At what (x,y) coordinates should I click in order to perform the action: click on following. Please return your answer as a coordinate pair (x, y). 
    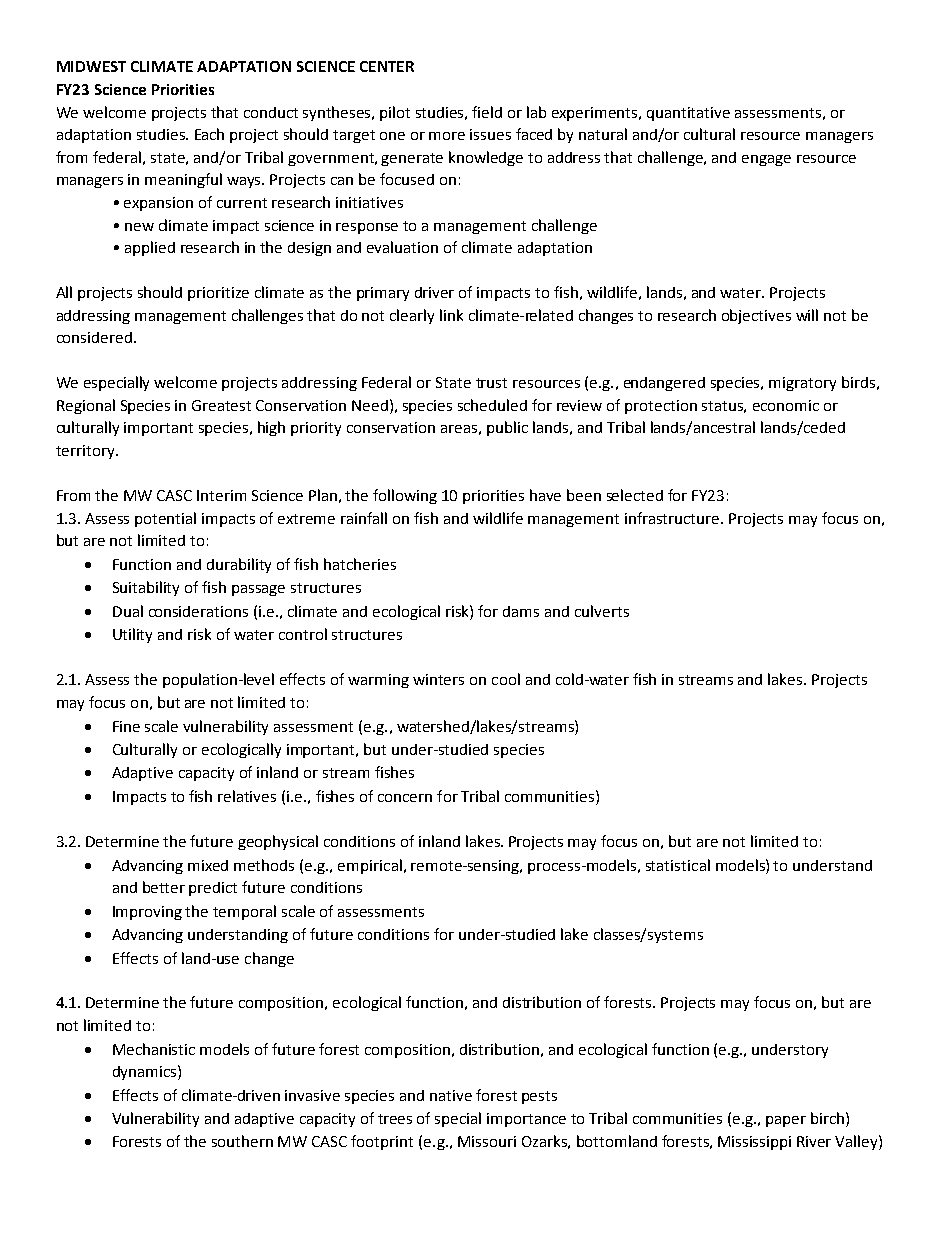
    Looking at the image, I should click on (405, 496).
